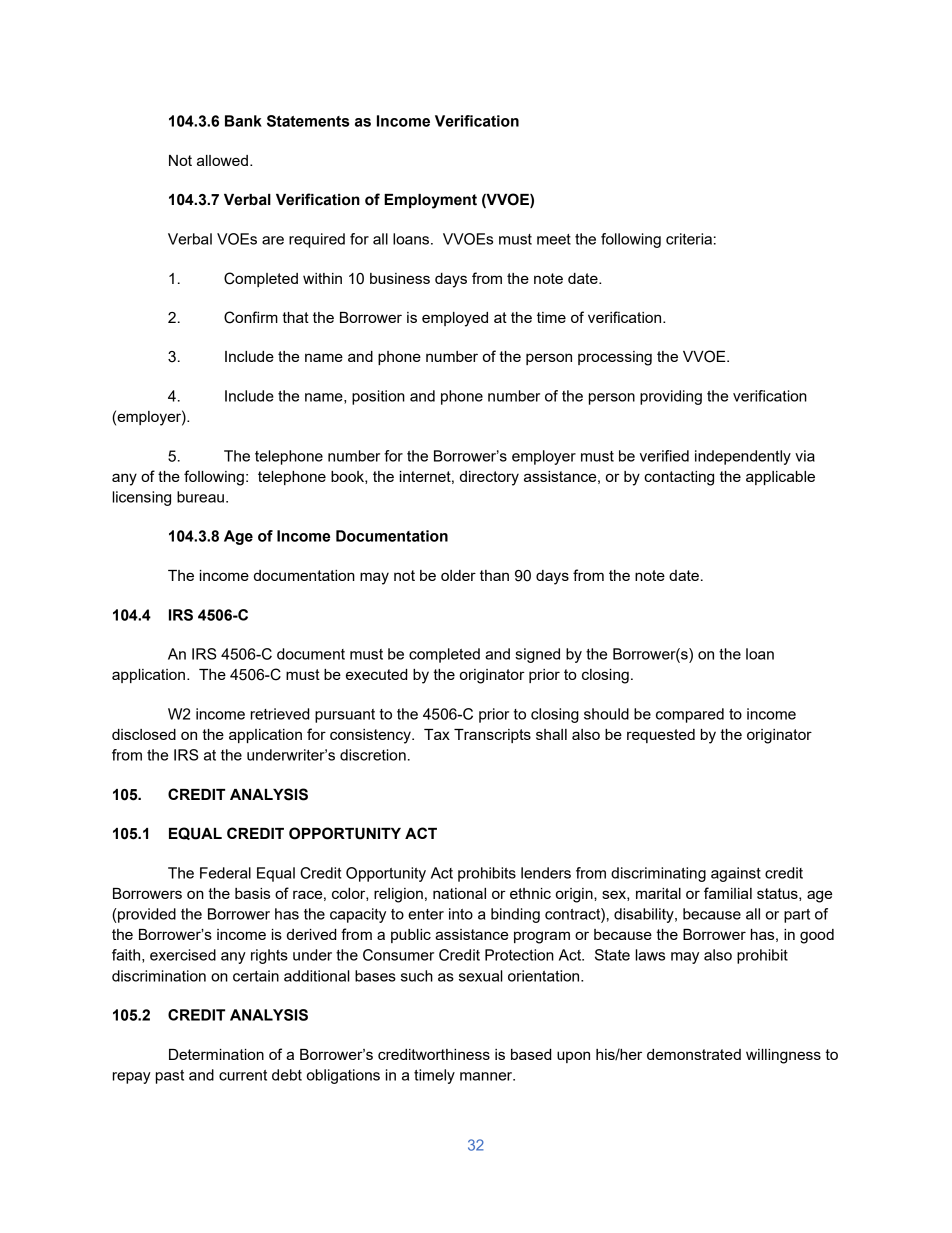 The image size is (952, 1233). Describe the element at coordinates (430, 201) in the image. I see `Employment` at that location.
